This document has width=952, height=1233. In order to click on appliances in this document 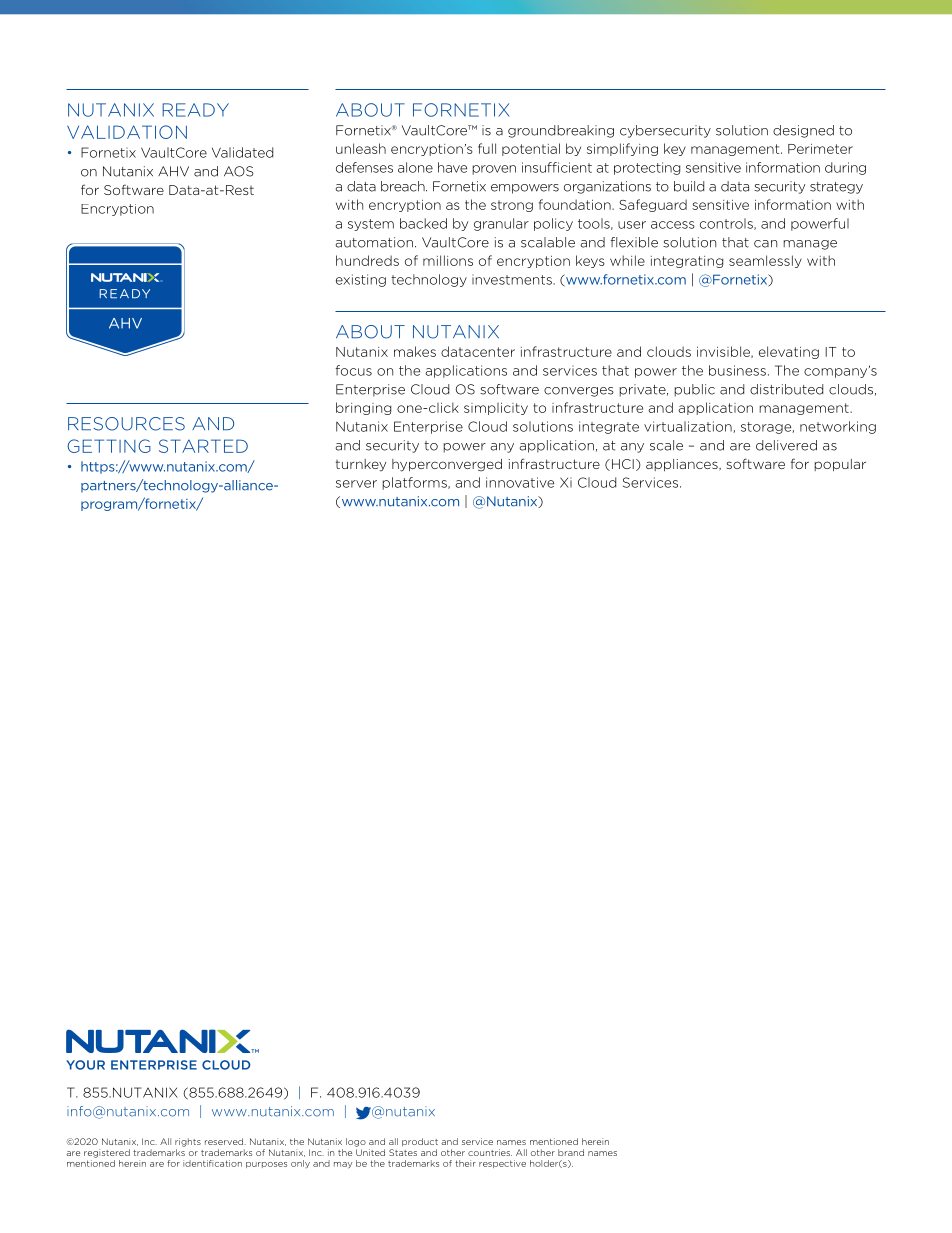, I will do `click(683, 465)`.
